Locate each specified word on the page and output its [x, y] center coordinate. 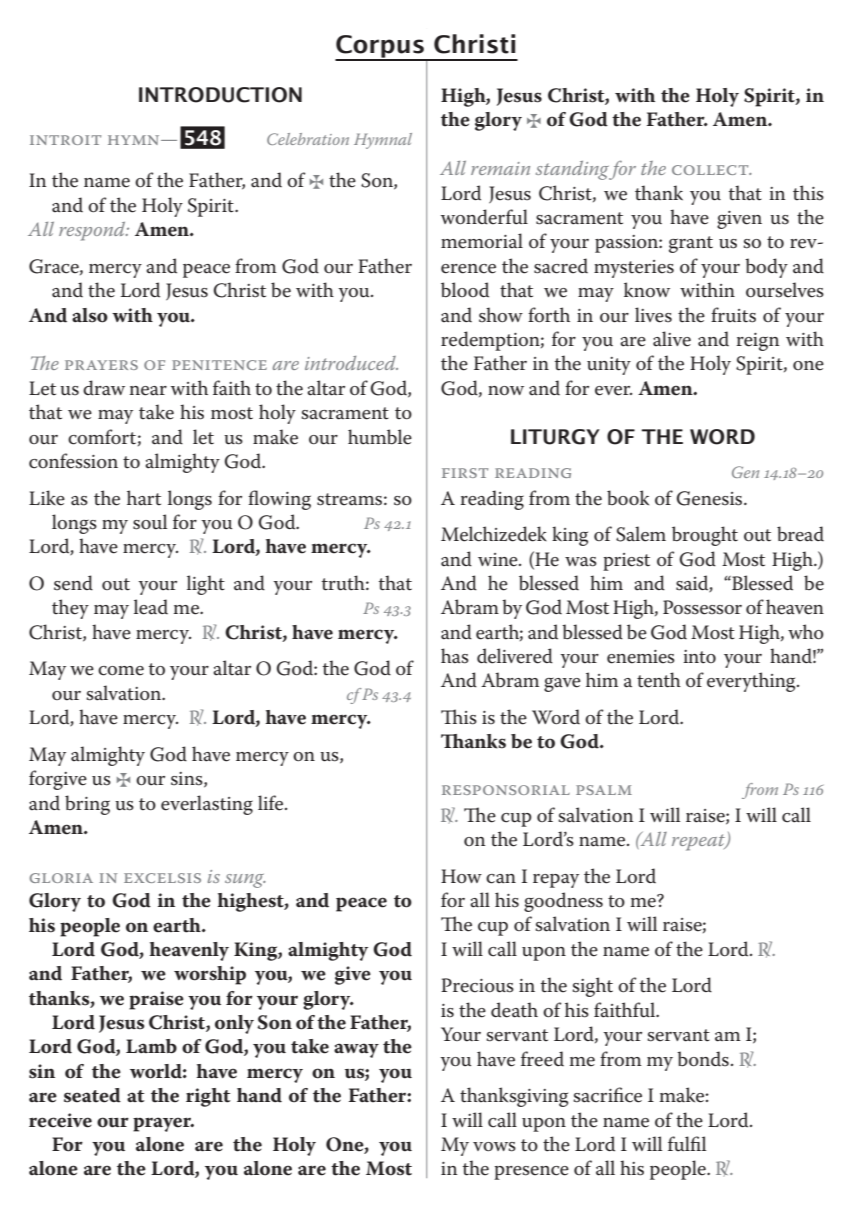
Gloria [61, 878]
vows [494, 1147]
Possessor [702, 607]
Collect [711, 170]
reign [757, 342]
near [148, 391]
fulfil [687, 1144]
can [501, 879]
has [455, 656]
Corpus [380, 47]
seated [92, 1095]
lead [151, 607]
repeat [700, 842]
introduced [351, 363]
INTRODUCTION [220, 95]
